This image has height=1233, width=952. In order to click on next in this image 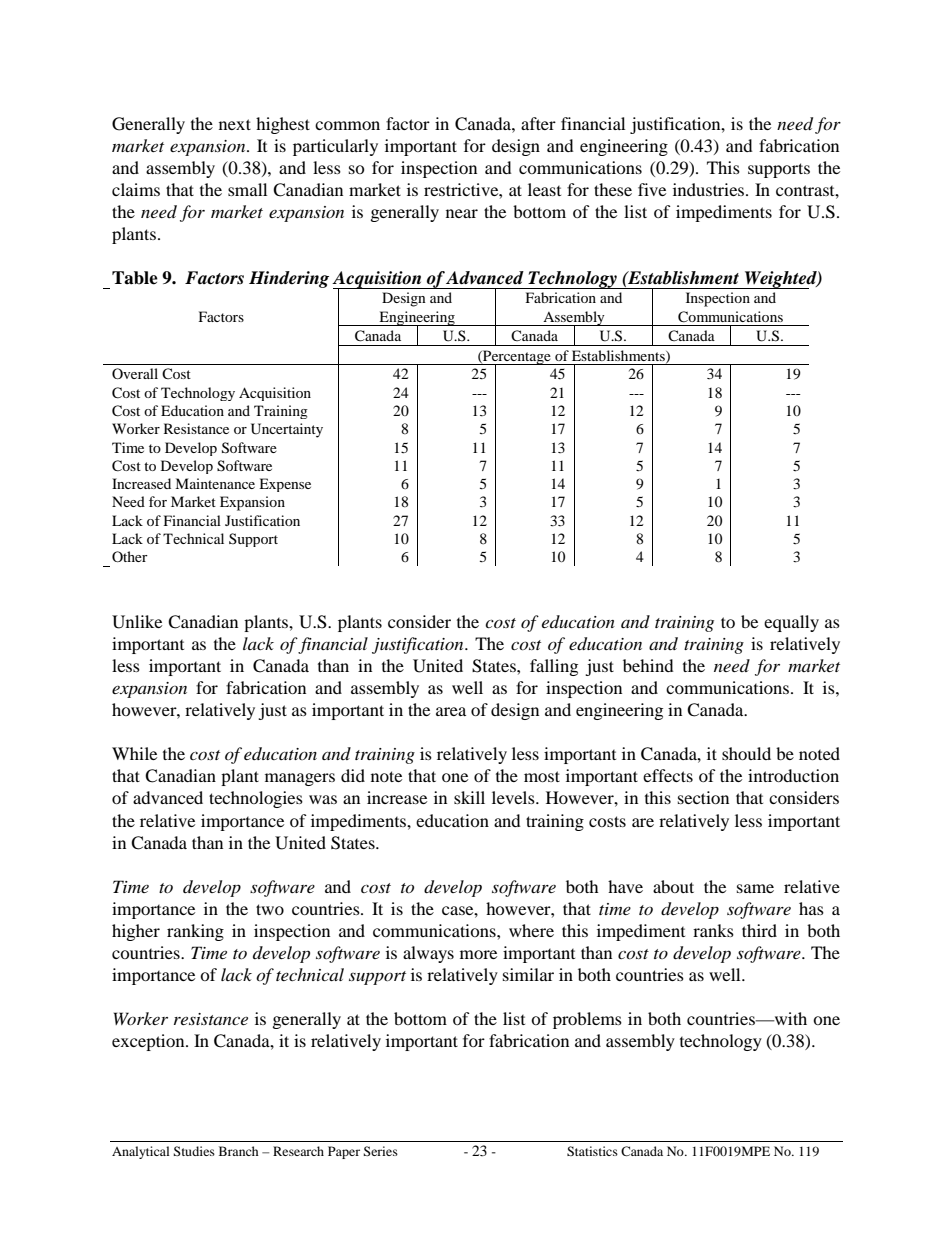, I will do `click(235, 124)`.
